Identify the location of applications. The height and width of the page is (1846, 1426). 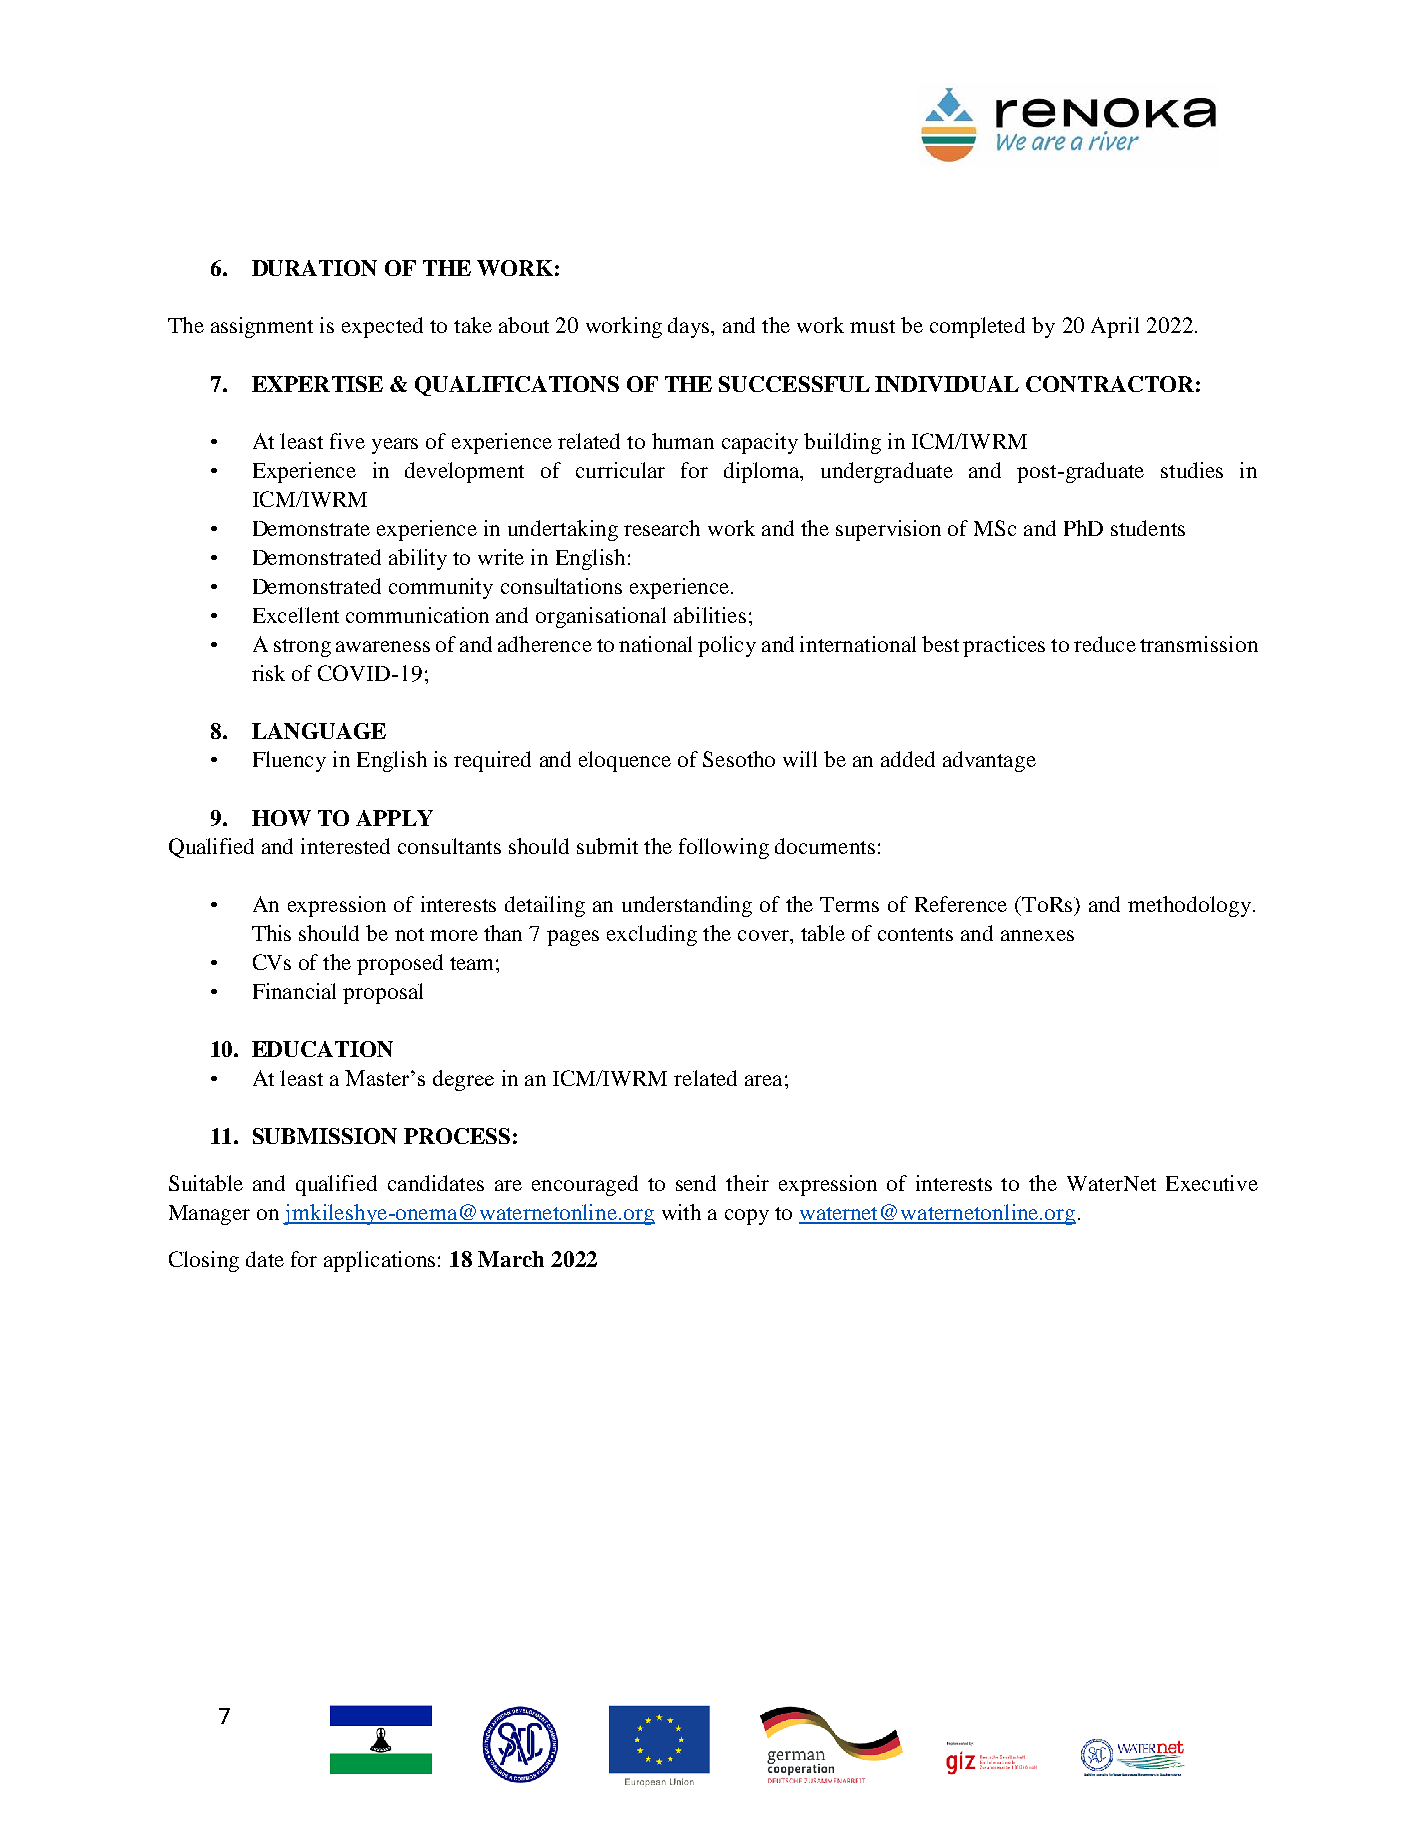
(379, 1261).
